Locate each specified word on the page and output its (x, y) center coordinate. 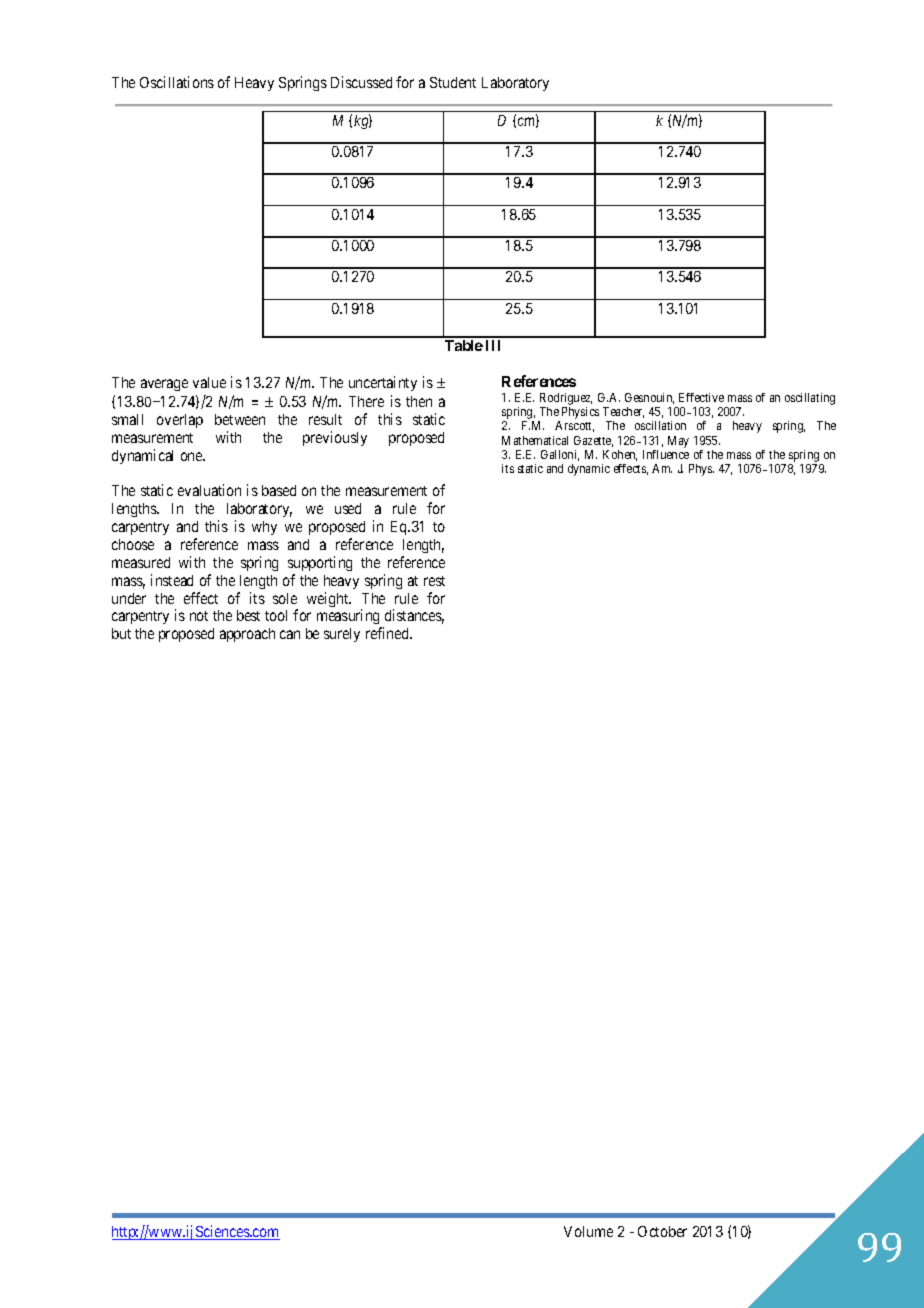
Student (453, 82)
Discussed (361, 82)
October (662, 1231)
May (678, 442)
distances (414, 616)
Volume (588, 1231)
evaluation (209, 490)
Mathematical (535, 440)
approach (247, 635)
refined (388, 633)
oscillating (810, 399)
